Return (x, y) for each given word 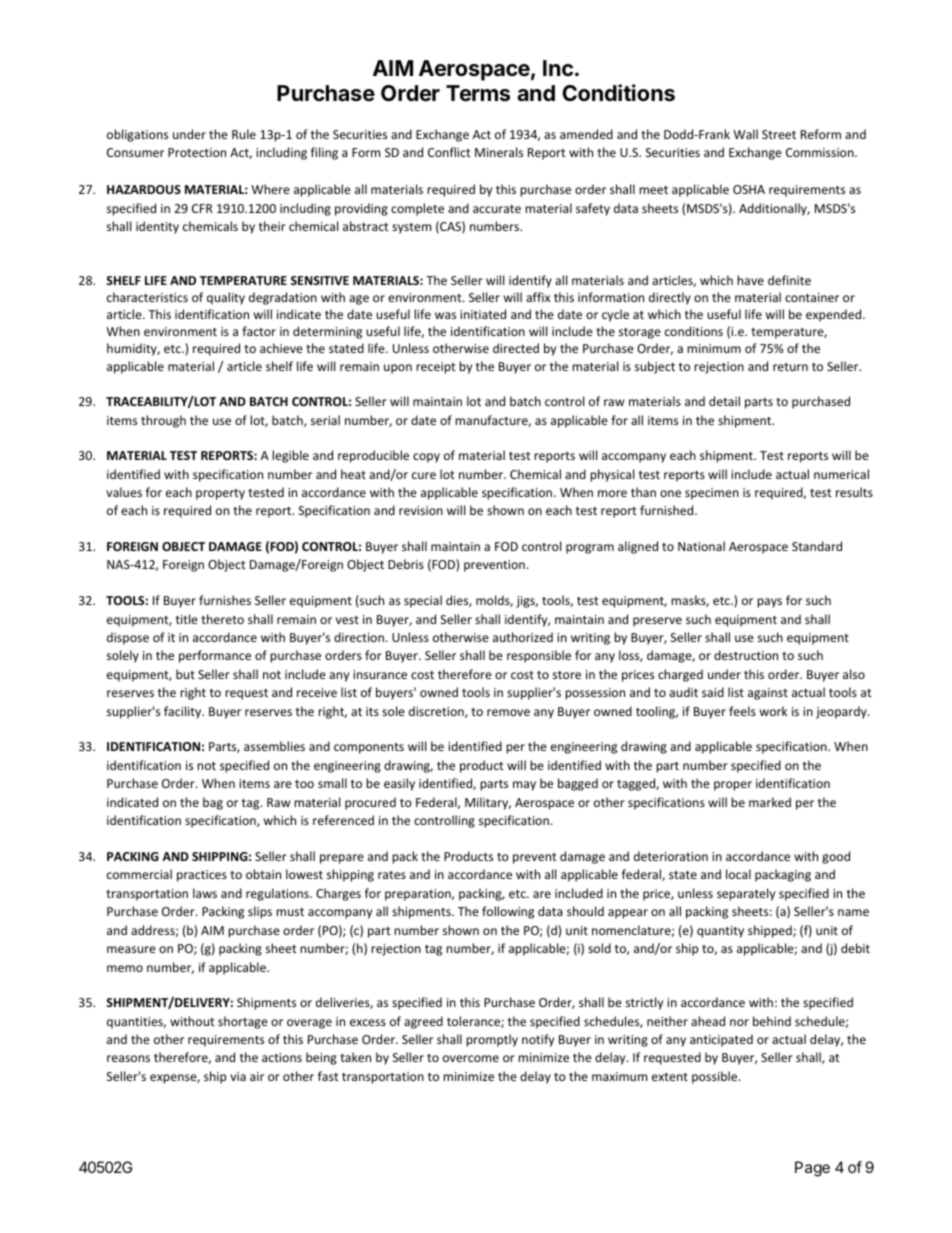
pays (769, 603)
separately (746, 894)
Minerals (499, 152)
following (508, 912)
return (790, 367)
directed (516, 348)
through (163, 421)
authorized (523, 637)
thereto (222, 619)
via (238, 1076)
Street (779, 134)
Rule (244, 134)
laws (205, 893)
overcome (471, 1058)
